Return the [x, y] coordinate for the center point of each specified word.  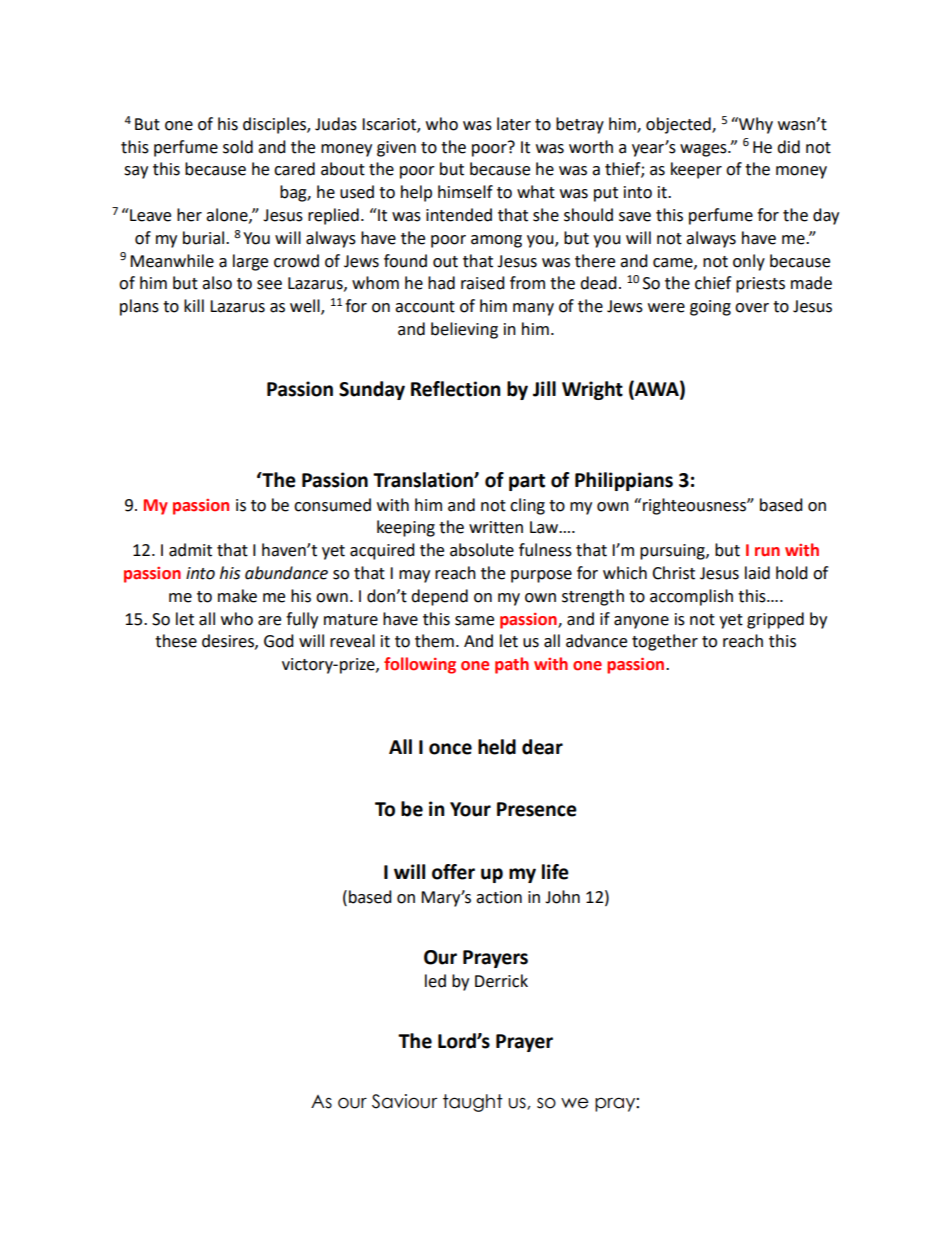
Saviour [404, 1101]
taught [473, 1103]
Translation [424, 480]
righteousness [695, 506]
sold [238, 147]
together [665, 642]
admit [190, 550]
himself [465, 192]
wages [704, 150]
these [176, 641]
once [450, 749]
